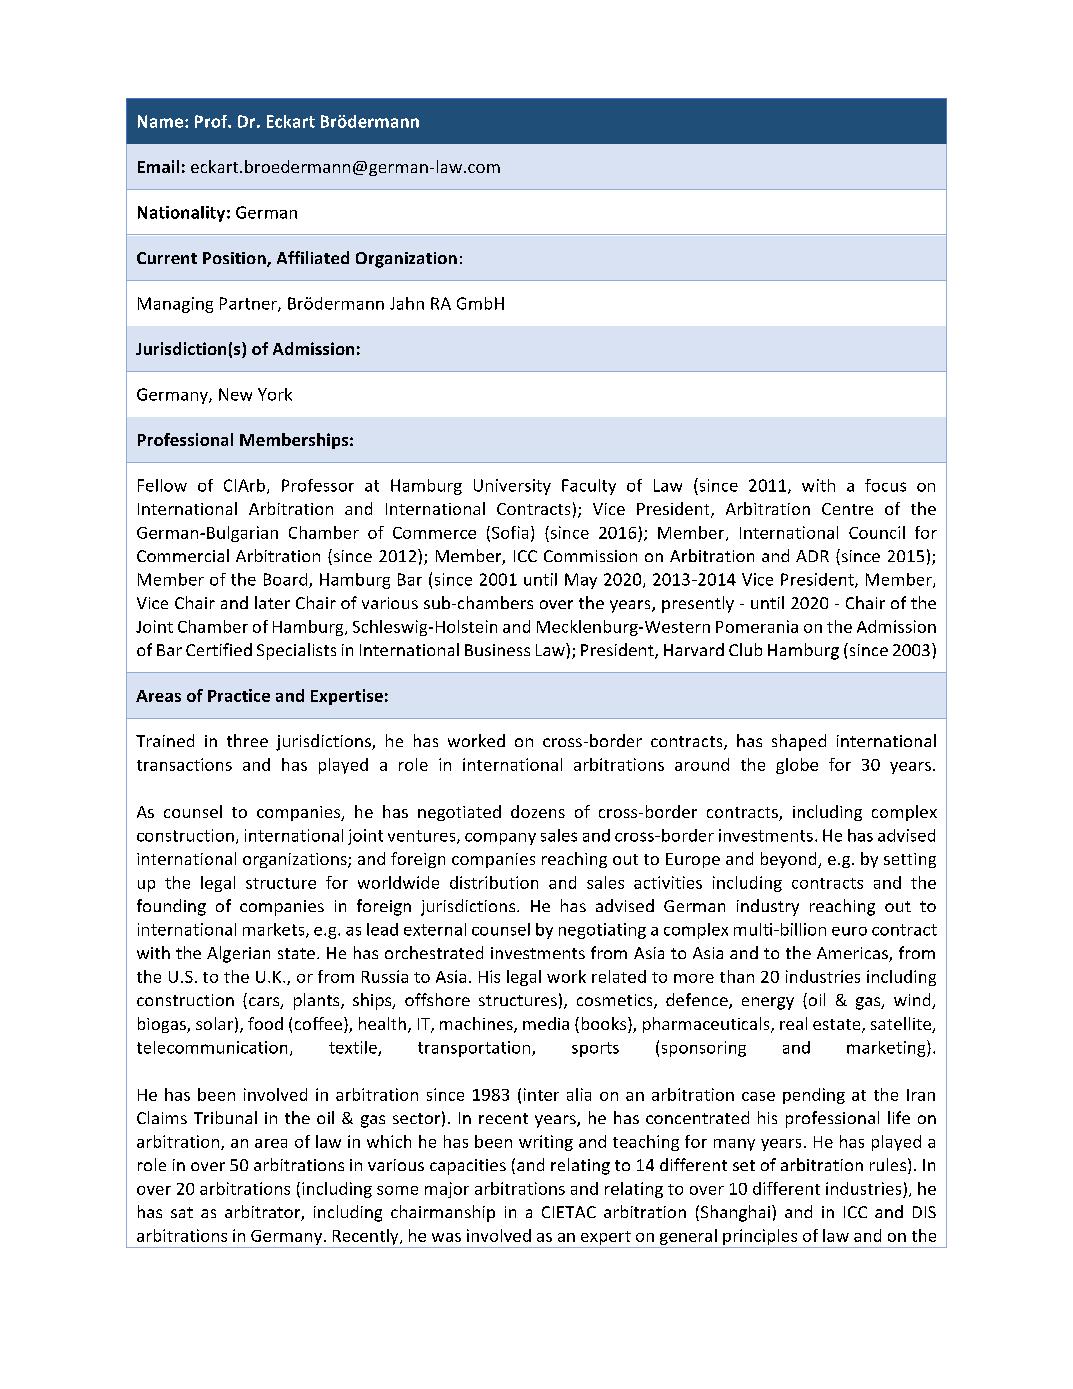  What do you see at coordinates (225, 1117) in the screenshot?
I see `Tribunal` at bounding box center [225, 1117].
